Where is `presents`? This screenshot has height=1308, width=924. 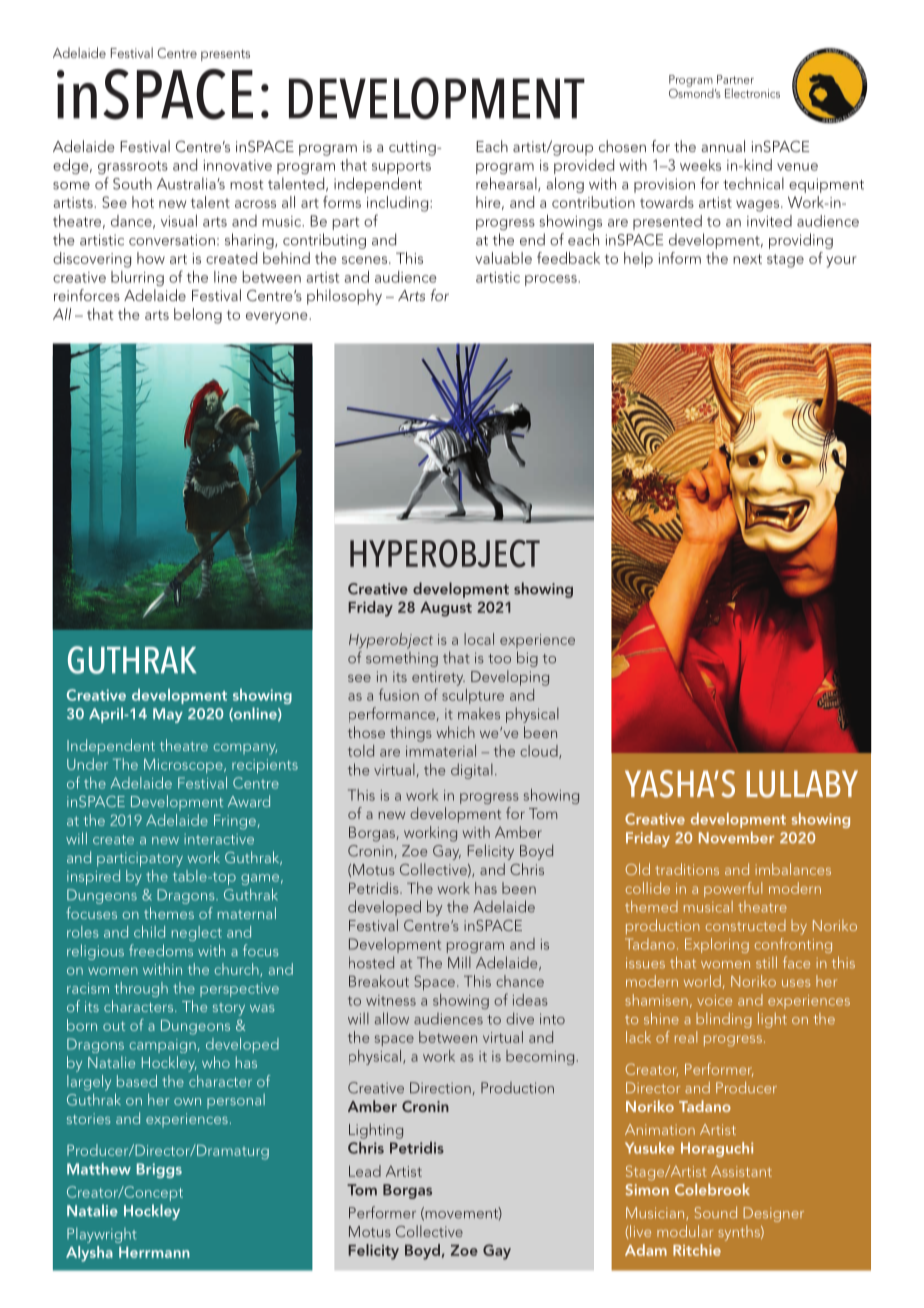 presents is located at coordinates (225, 55).
